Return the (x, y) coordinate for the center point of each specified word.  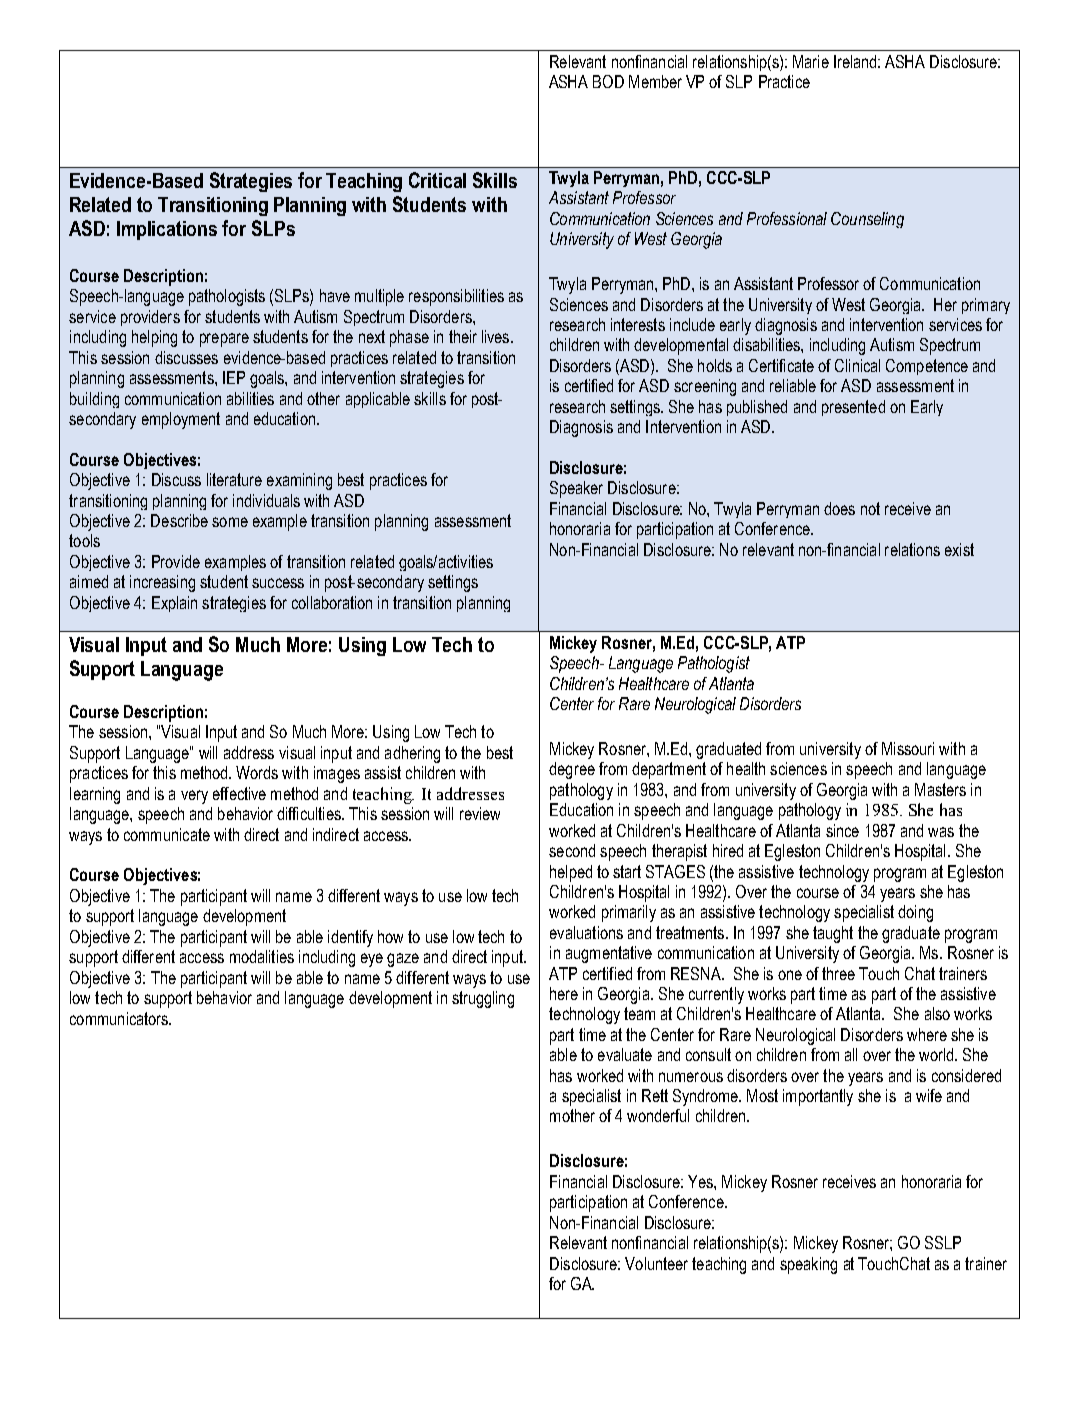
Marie (811, 61)
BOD (608, 81)
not (870, 508)
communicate (167, 834)
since (842, 830)
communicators (120, 1018)
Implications (167, 230)
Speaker (576, 489)
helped (571, 873)
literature (234, 479)
